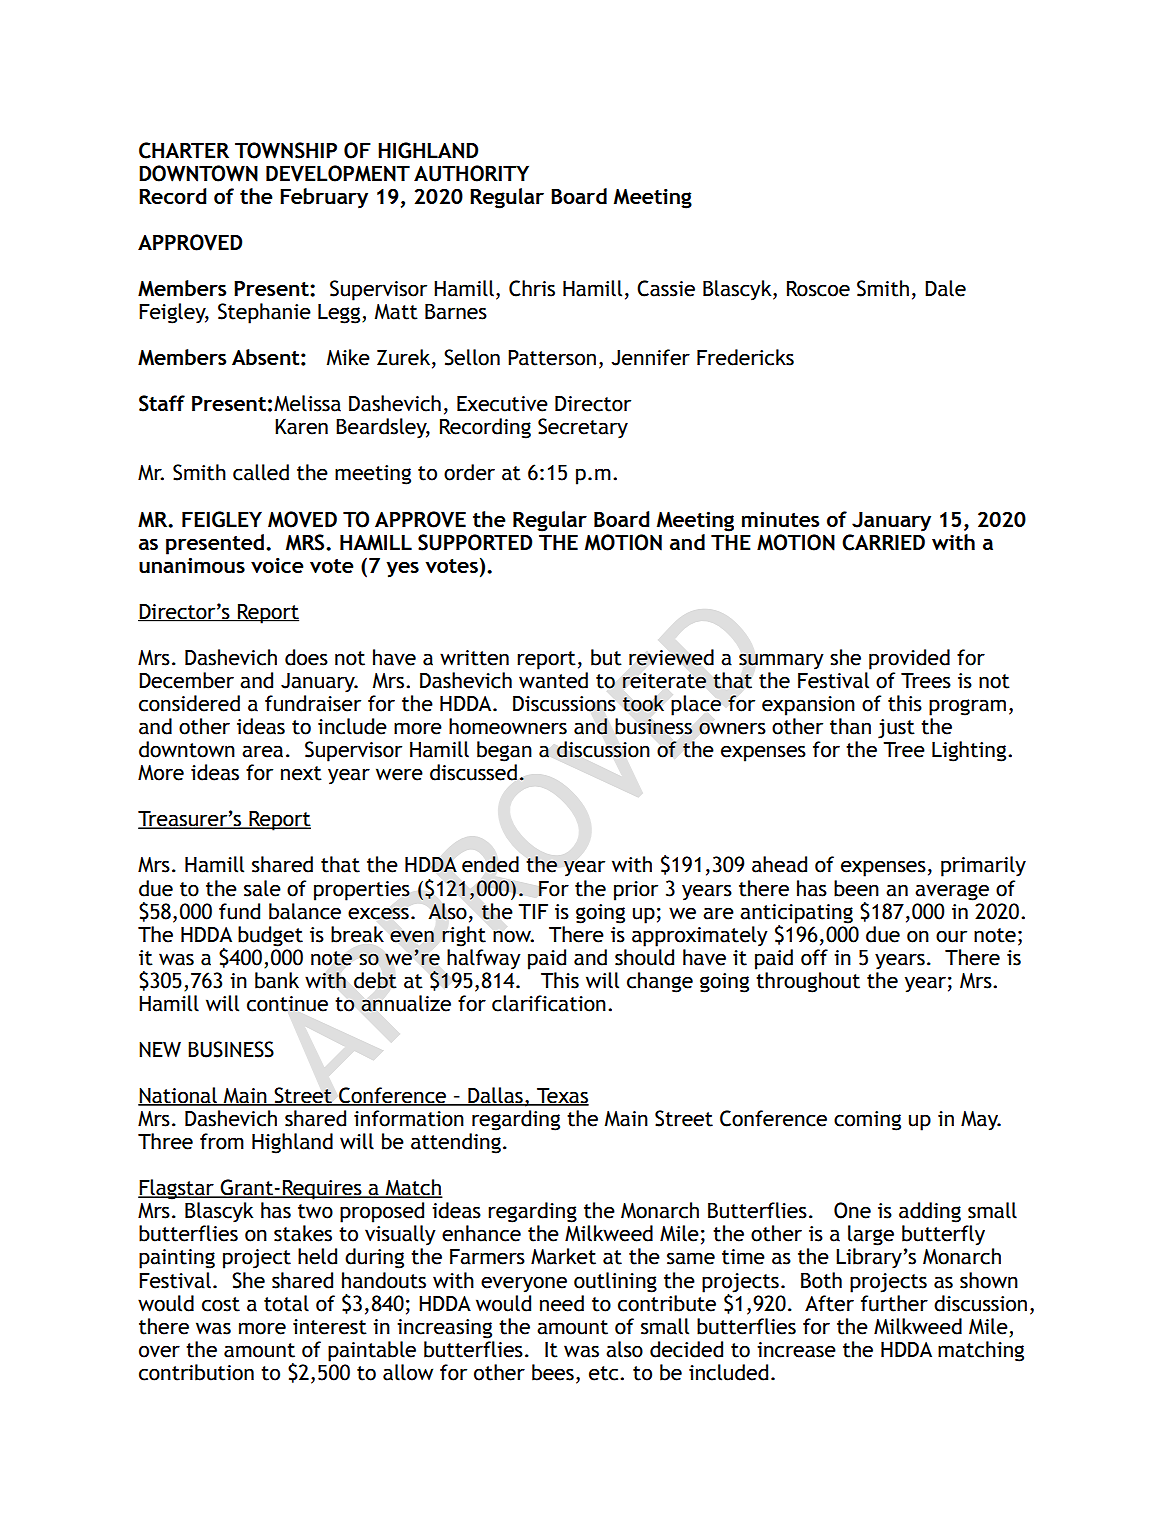 Image resolution: width=1176 pixels, height=1522 pixels. What do you see at coordinates (471, 173) in the screenshot?
I see `AUTHORITY` at bounding box center [471, 173].
